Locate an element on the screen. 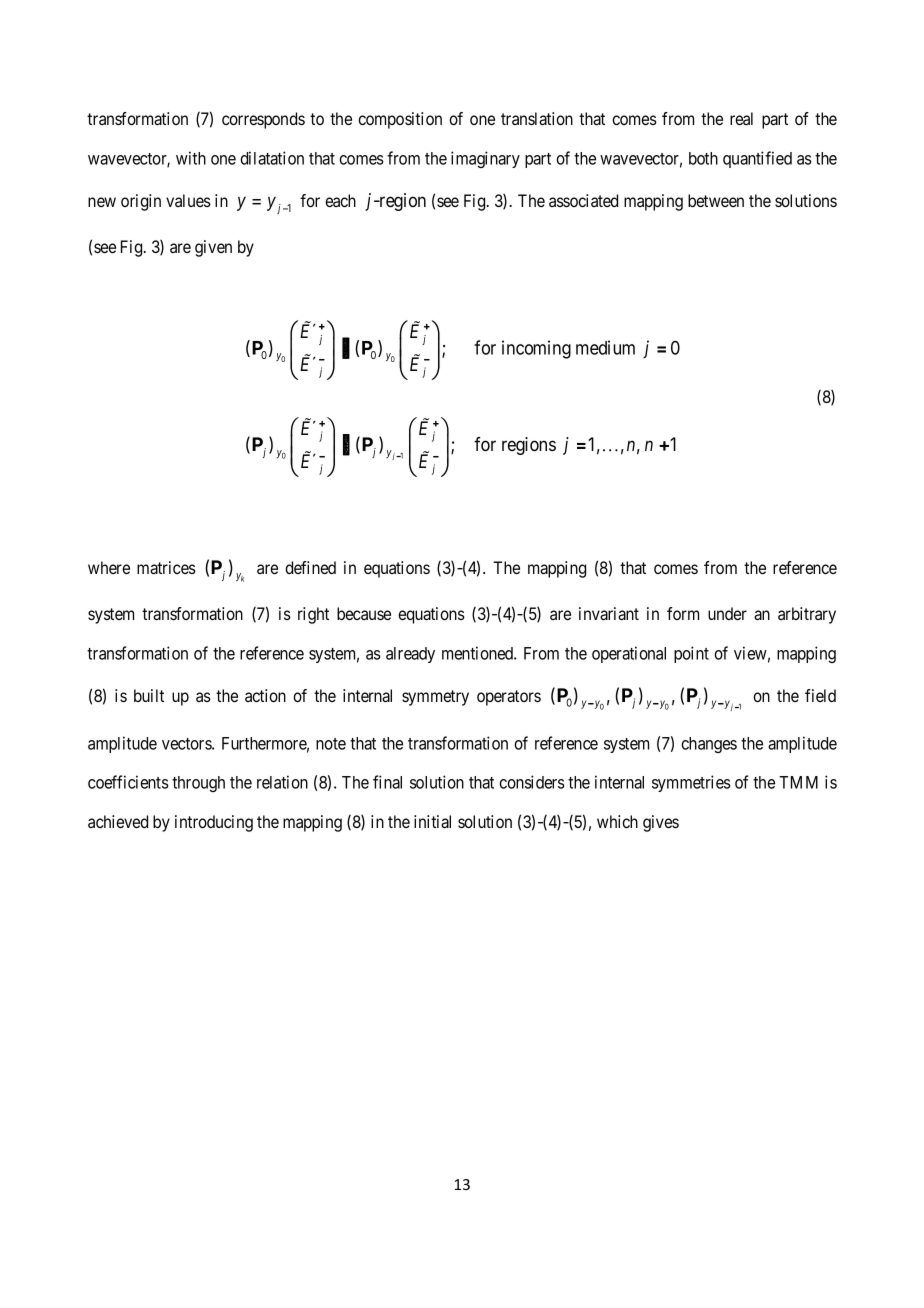 This screenshot has width=924, height=1308. matrices is located at coordinates (166, 567).
